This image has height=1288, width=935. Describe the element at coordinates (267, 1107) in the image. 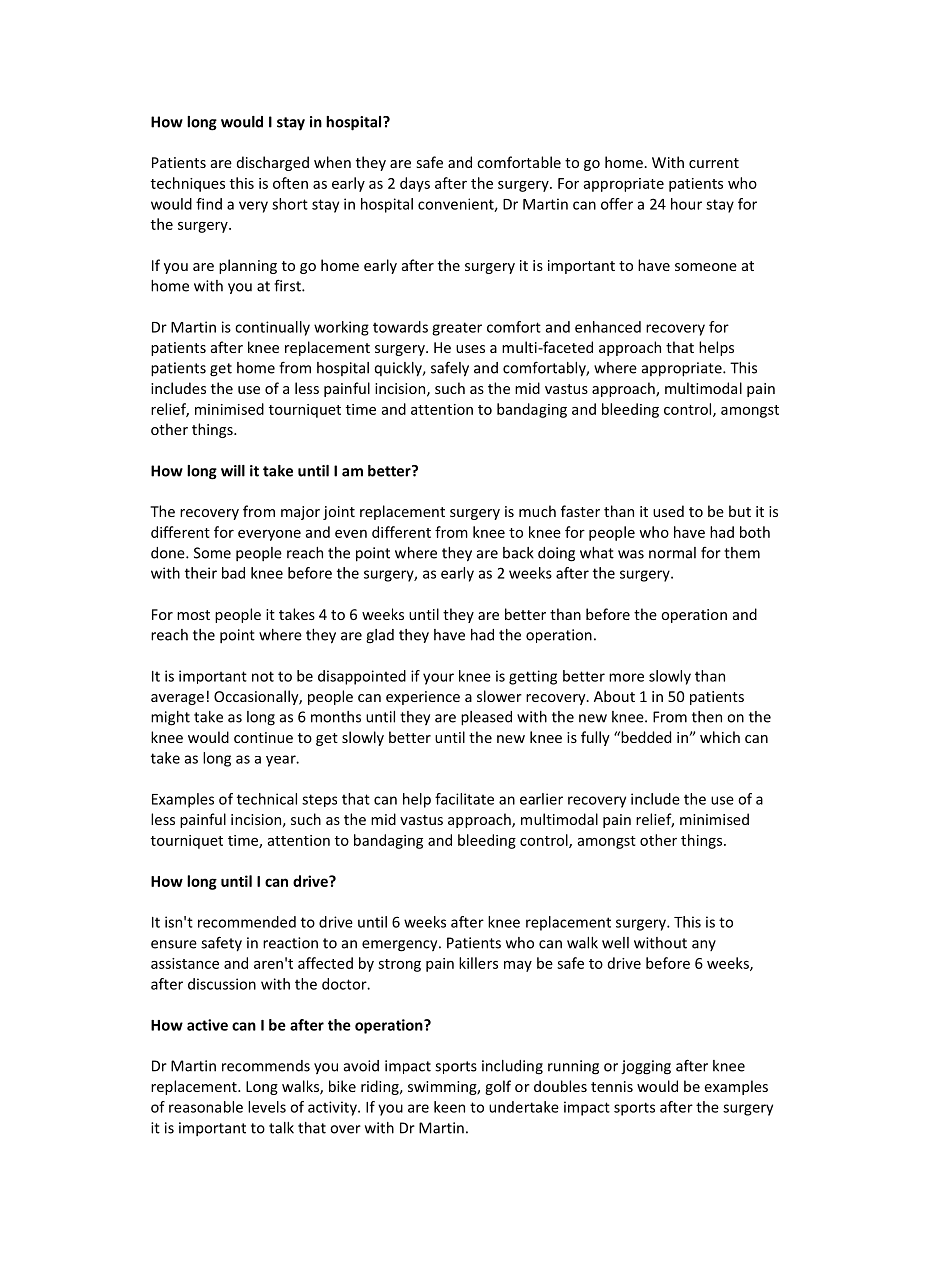

I see `levels` at that location.
